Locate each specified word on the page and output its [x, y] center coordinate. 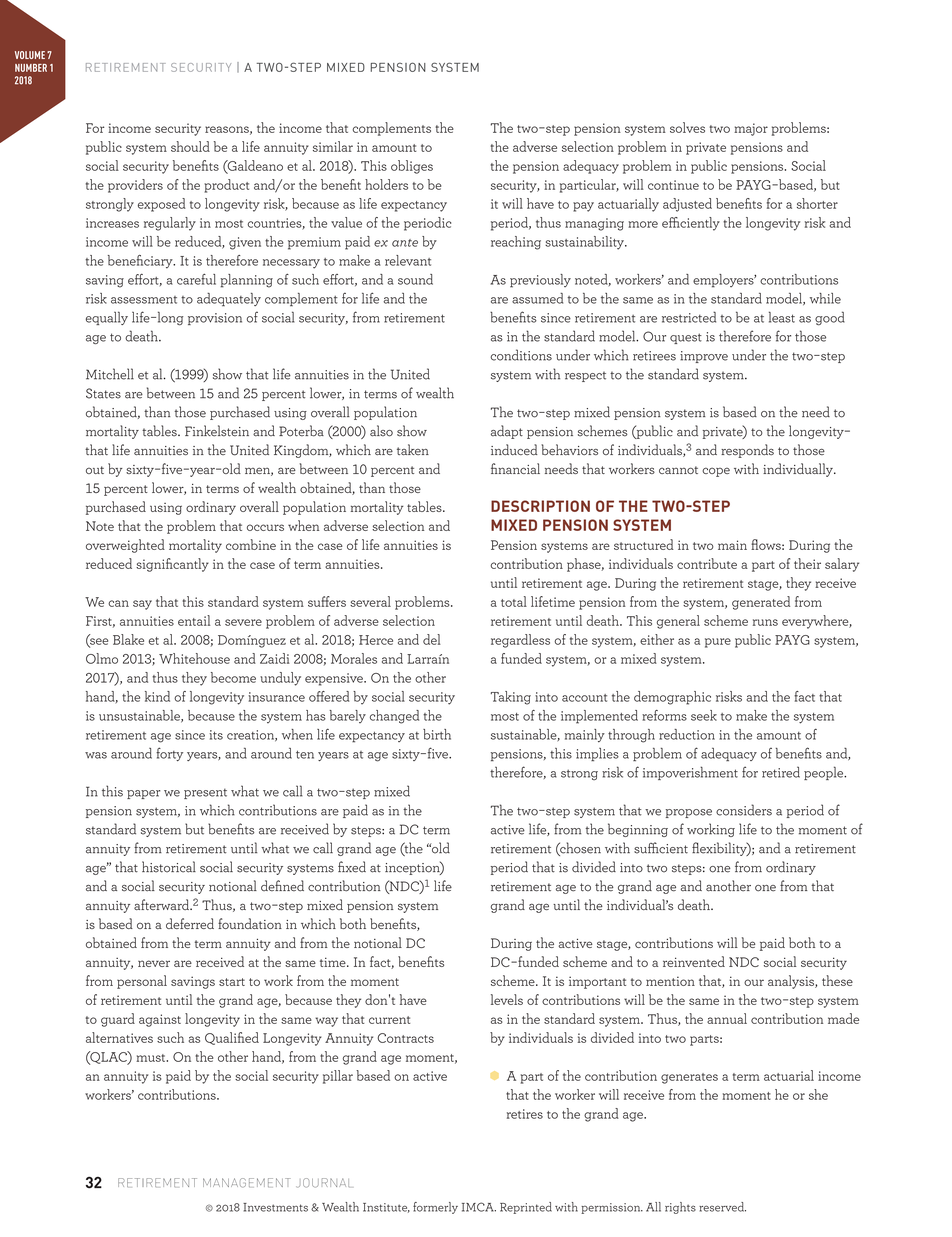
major [751, 129]
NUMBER [31, 68]
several [370, 601]
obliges [412, 167]
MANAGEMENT [247, 1183]
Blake [128, 639]
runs [765, 622]
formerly [435, 1208]
